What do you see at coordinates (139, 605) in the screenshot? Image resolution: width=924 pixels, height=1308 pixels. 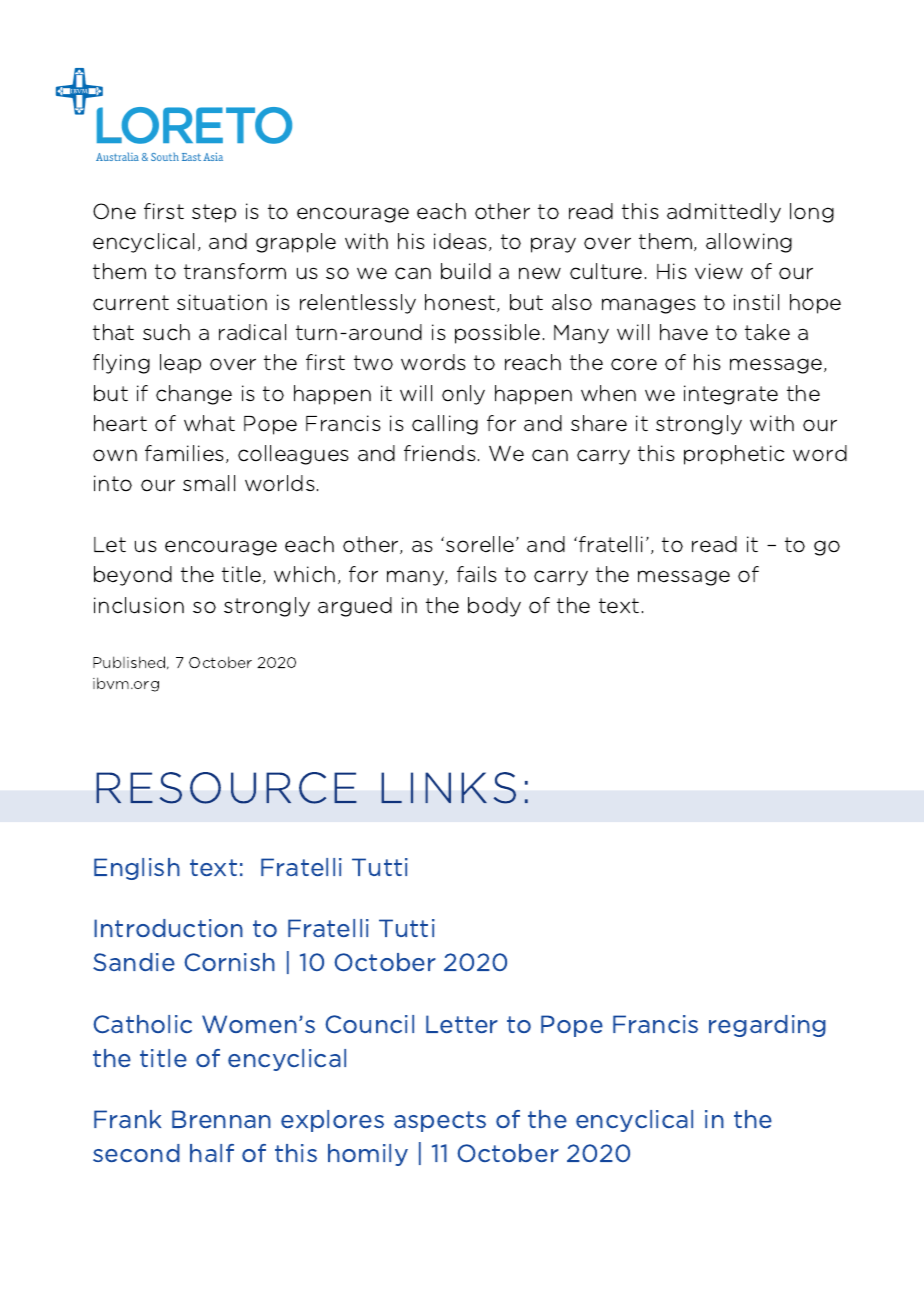 I see `inclusion` at bounding box center [139, 605].
